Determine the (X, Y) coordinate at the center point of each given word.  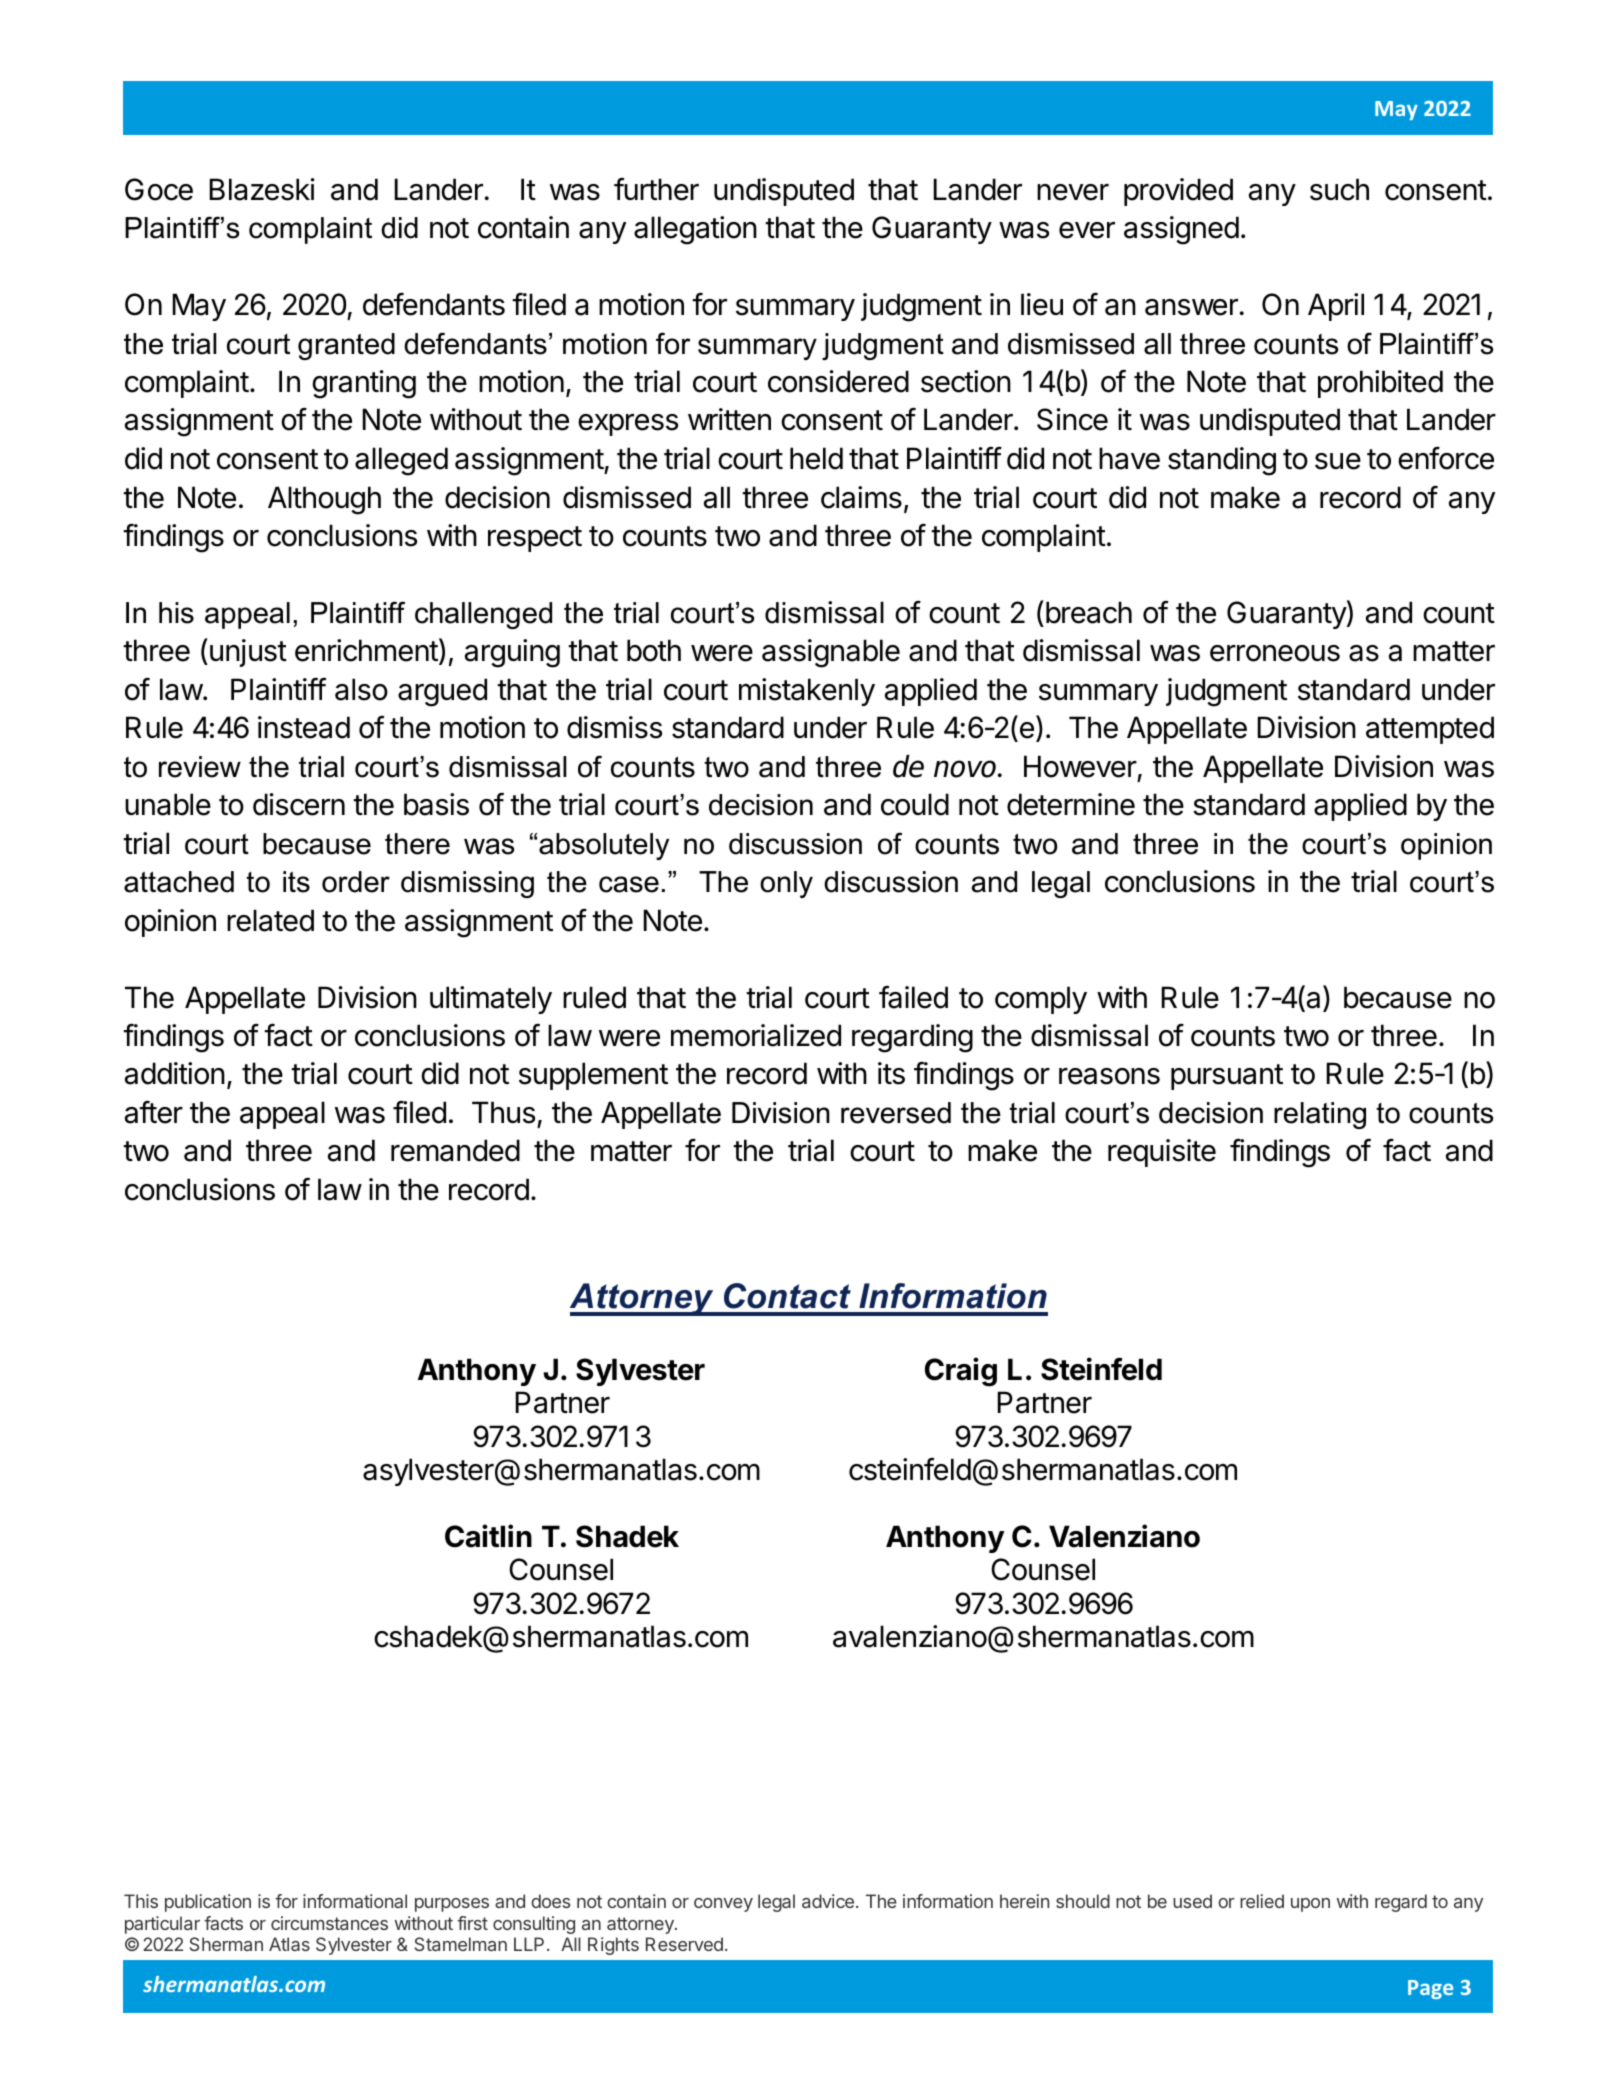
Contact (787, 1296)
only (786, 884)
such (1339, 189)
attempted (1430, 730)
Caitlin (488, 1536)
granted (346, 346)
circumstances (329, 1923)
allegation (695, 230)
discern (299, 804)
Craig (961, 1372)
